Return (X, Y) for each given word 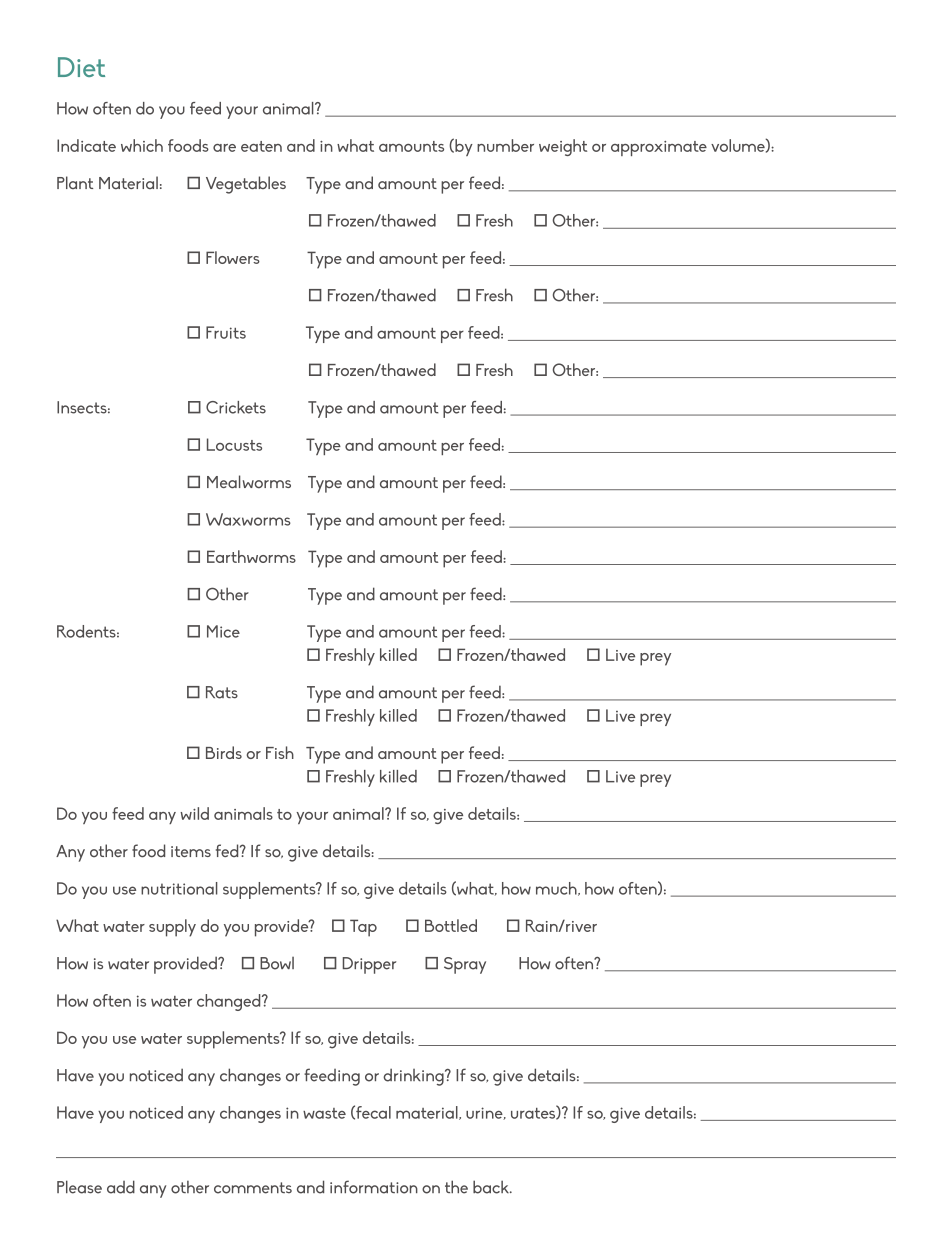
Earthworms (251, 556)
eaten (261, 146)
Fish (280, 752)
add (121, 1187)
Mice (223, 631)
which (142, 145)
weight (563, 147)
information (374, 1187)
